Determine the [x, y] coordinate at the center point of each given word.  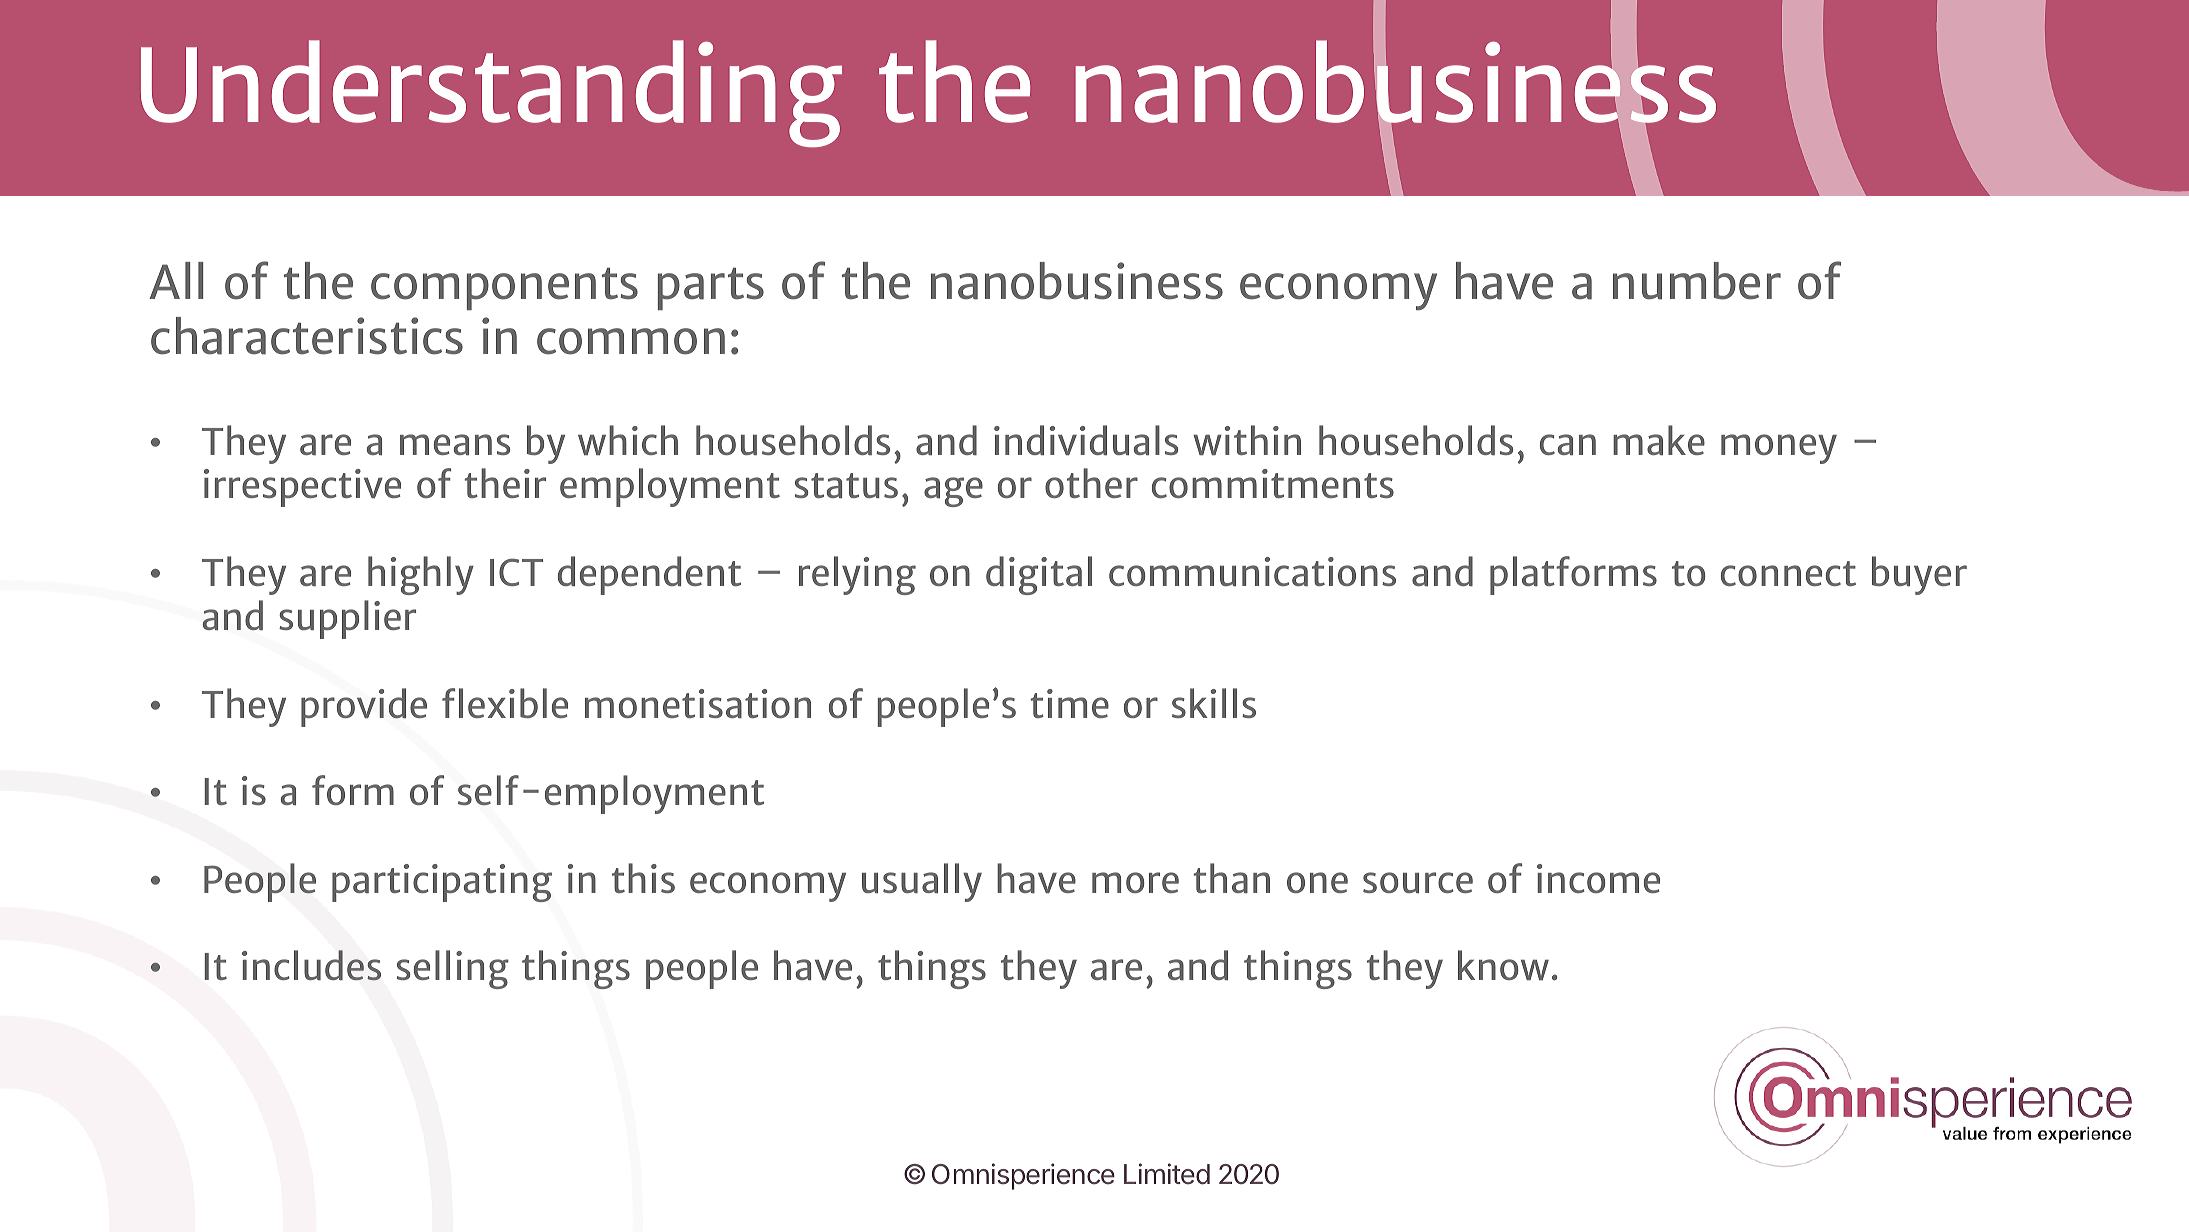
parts [711, 289]
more [1135, 882]
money [1779, 449]
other [1091, 483]
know [1503, 965]
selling [453, 969]
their [505, 483]
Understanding [491, 93]
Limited [1167, 1174]
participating [442, 883]
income [1598, 878]
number [1697, 281]
